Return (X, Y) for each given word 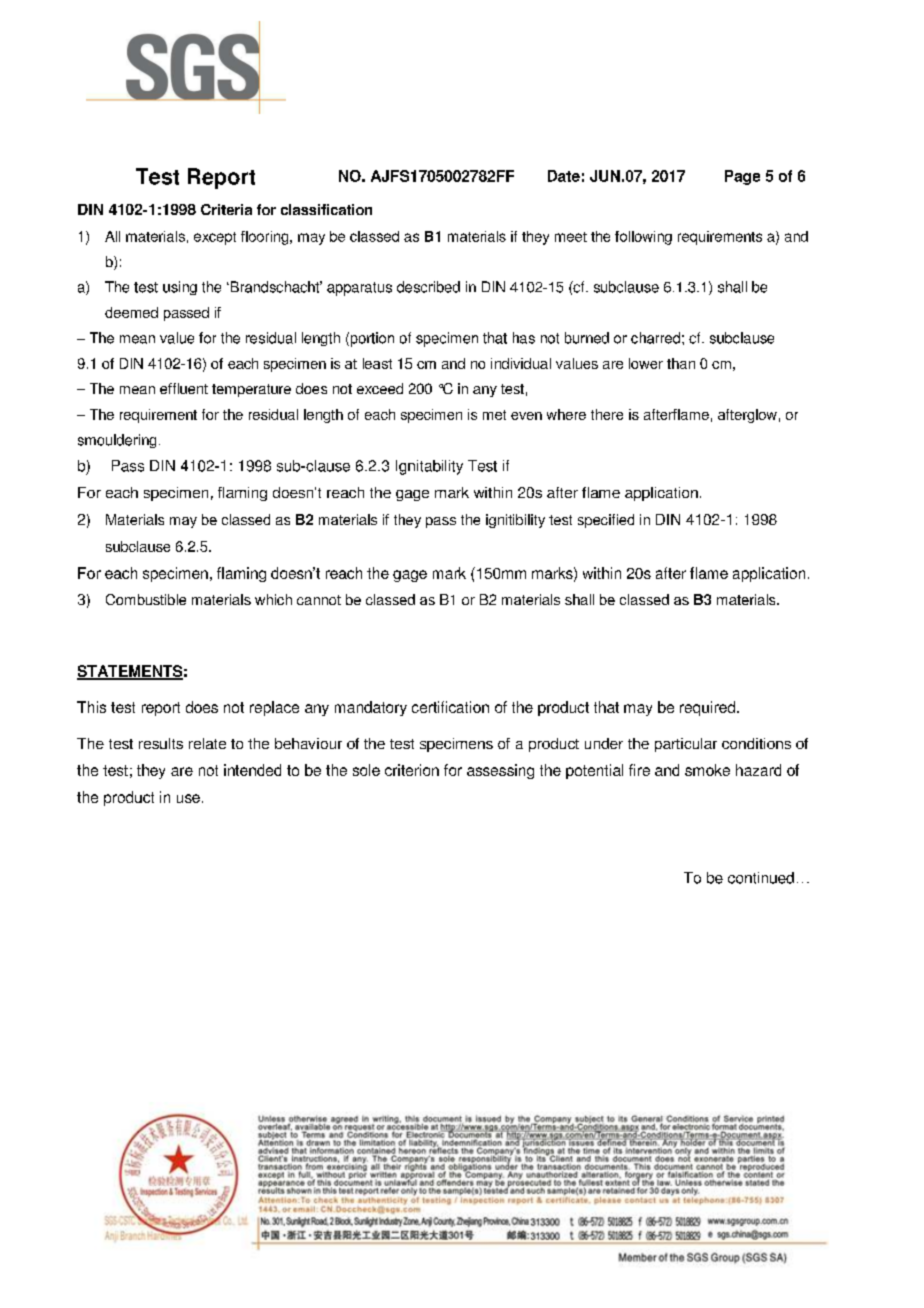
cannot (319, 600)
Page (742, 177)
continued (761, 878)
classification (326, 209)
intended (252, 770)
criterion (412, 770)
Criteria (226, 209)
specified (606, 521)
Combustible (146, 599)
